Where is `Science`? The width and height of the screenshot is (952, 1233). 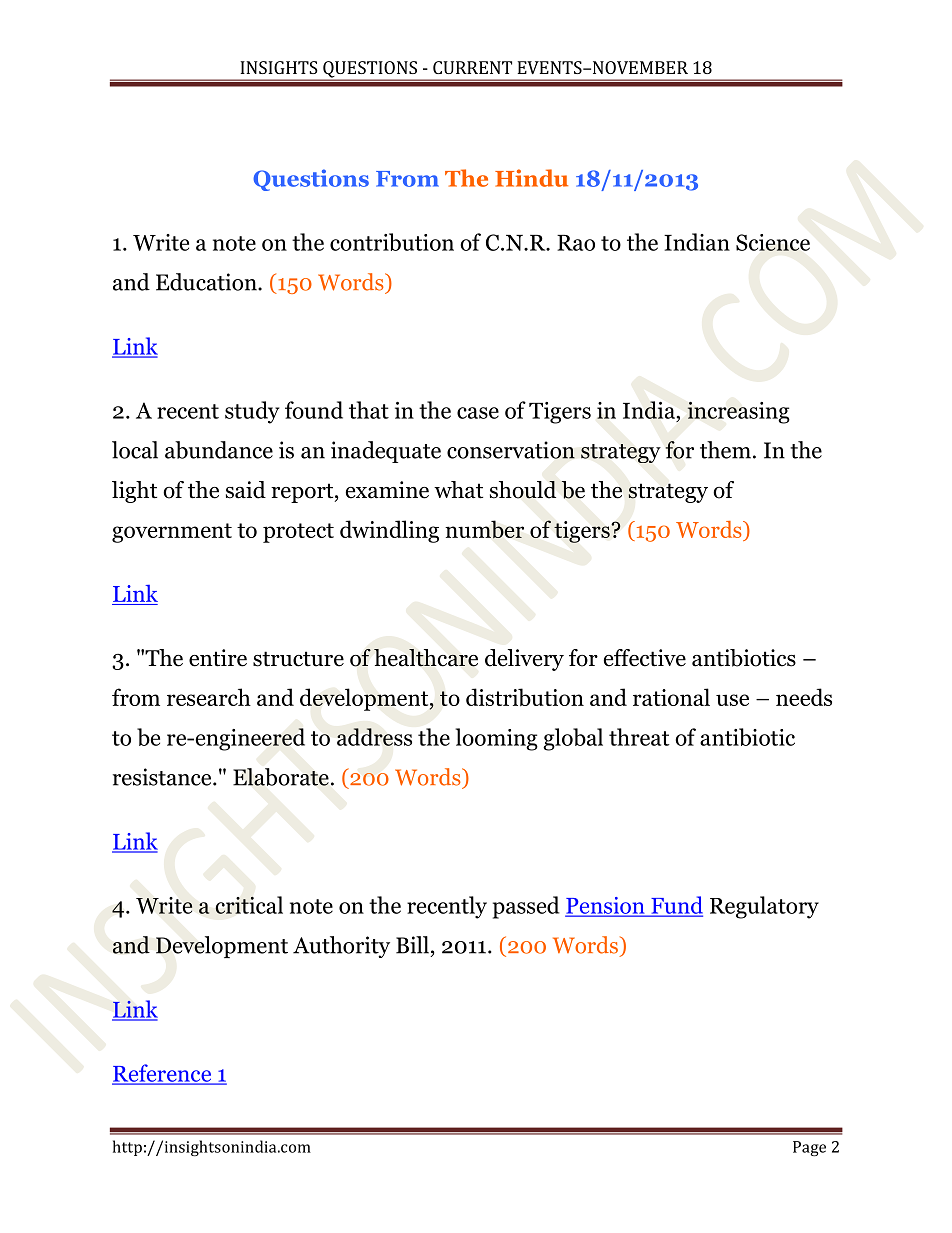 Science is located at coordinates (773, 242).
